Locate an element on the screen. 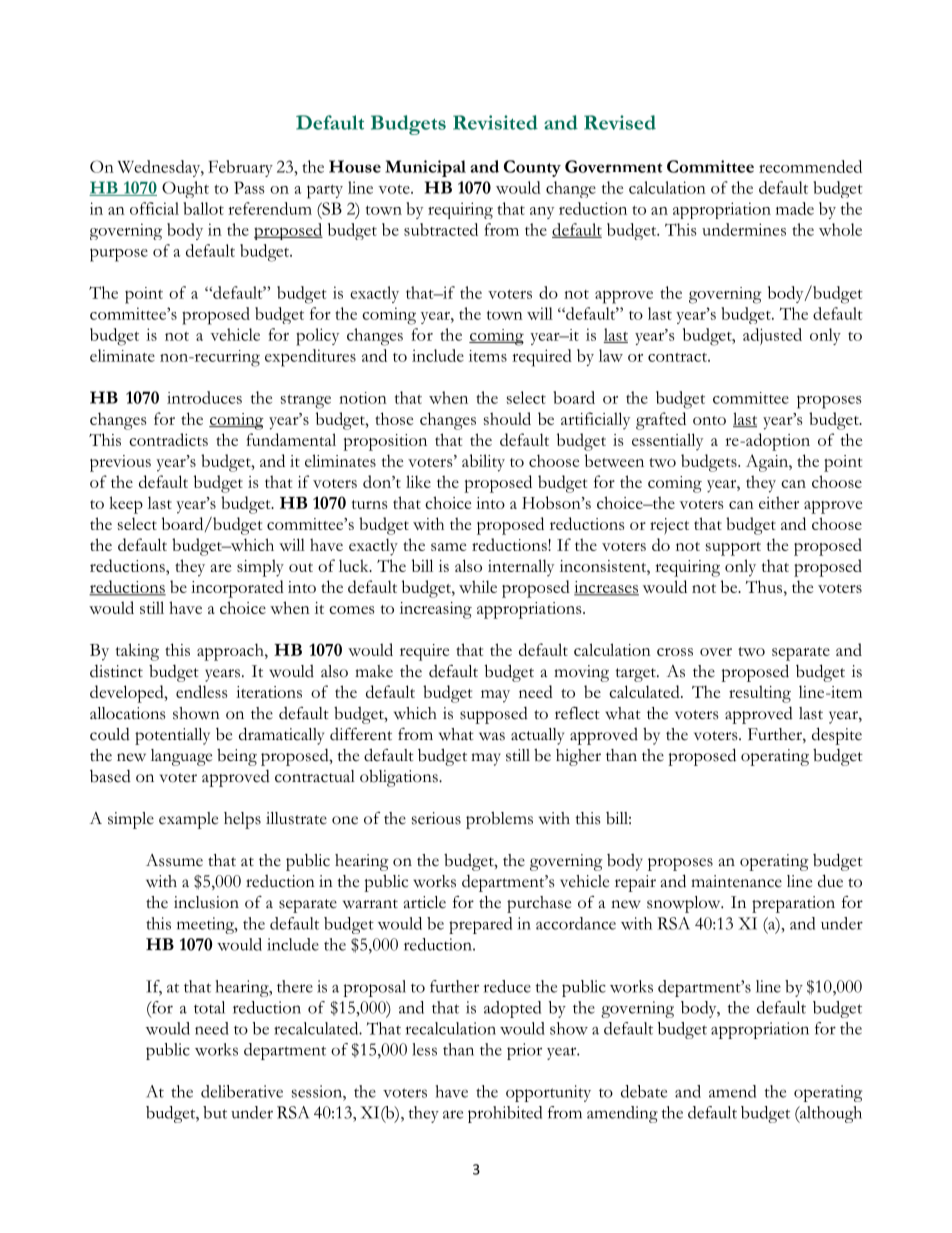  prohibited is located at coordinates (505, 1114).
